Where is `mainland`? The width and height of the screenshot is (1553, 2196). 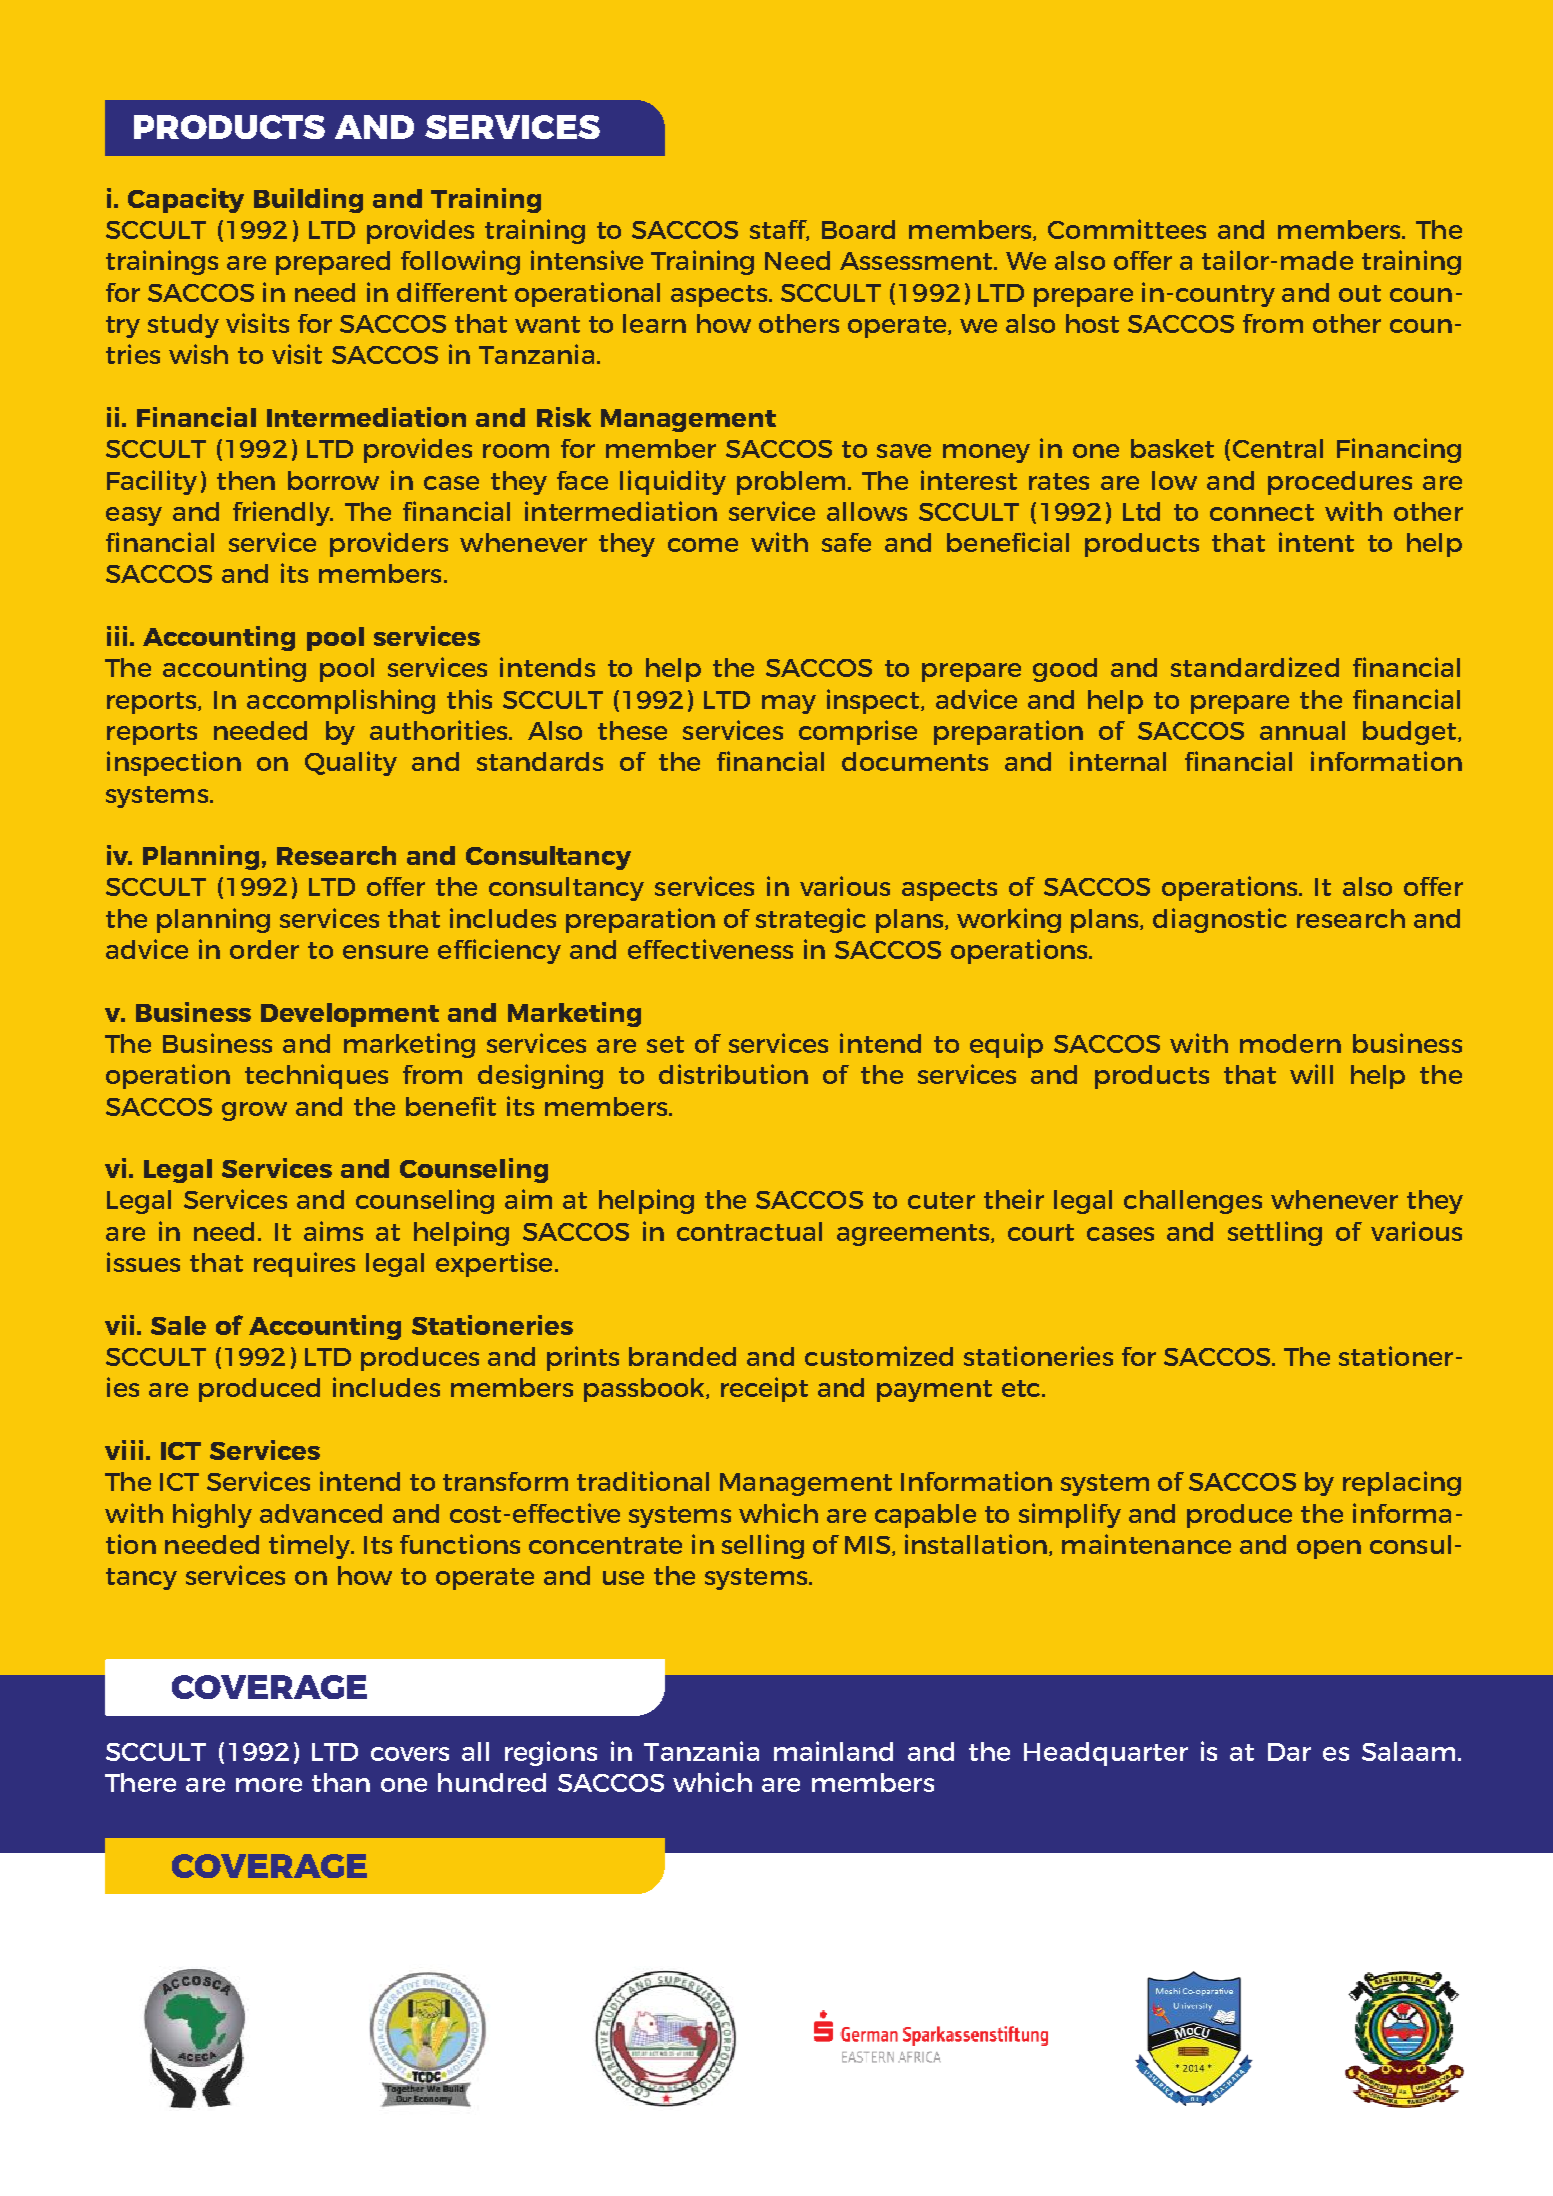
mainland is located at coordinates (833, 1751).
